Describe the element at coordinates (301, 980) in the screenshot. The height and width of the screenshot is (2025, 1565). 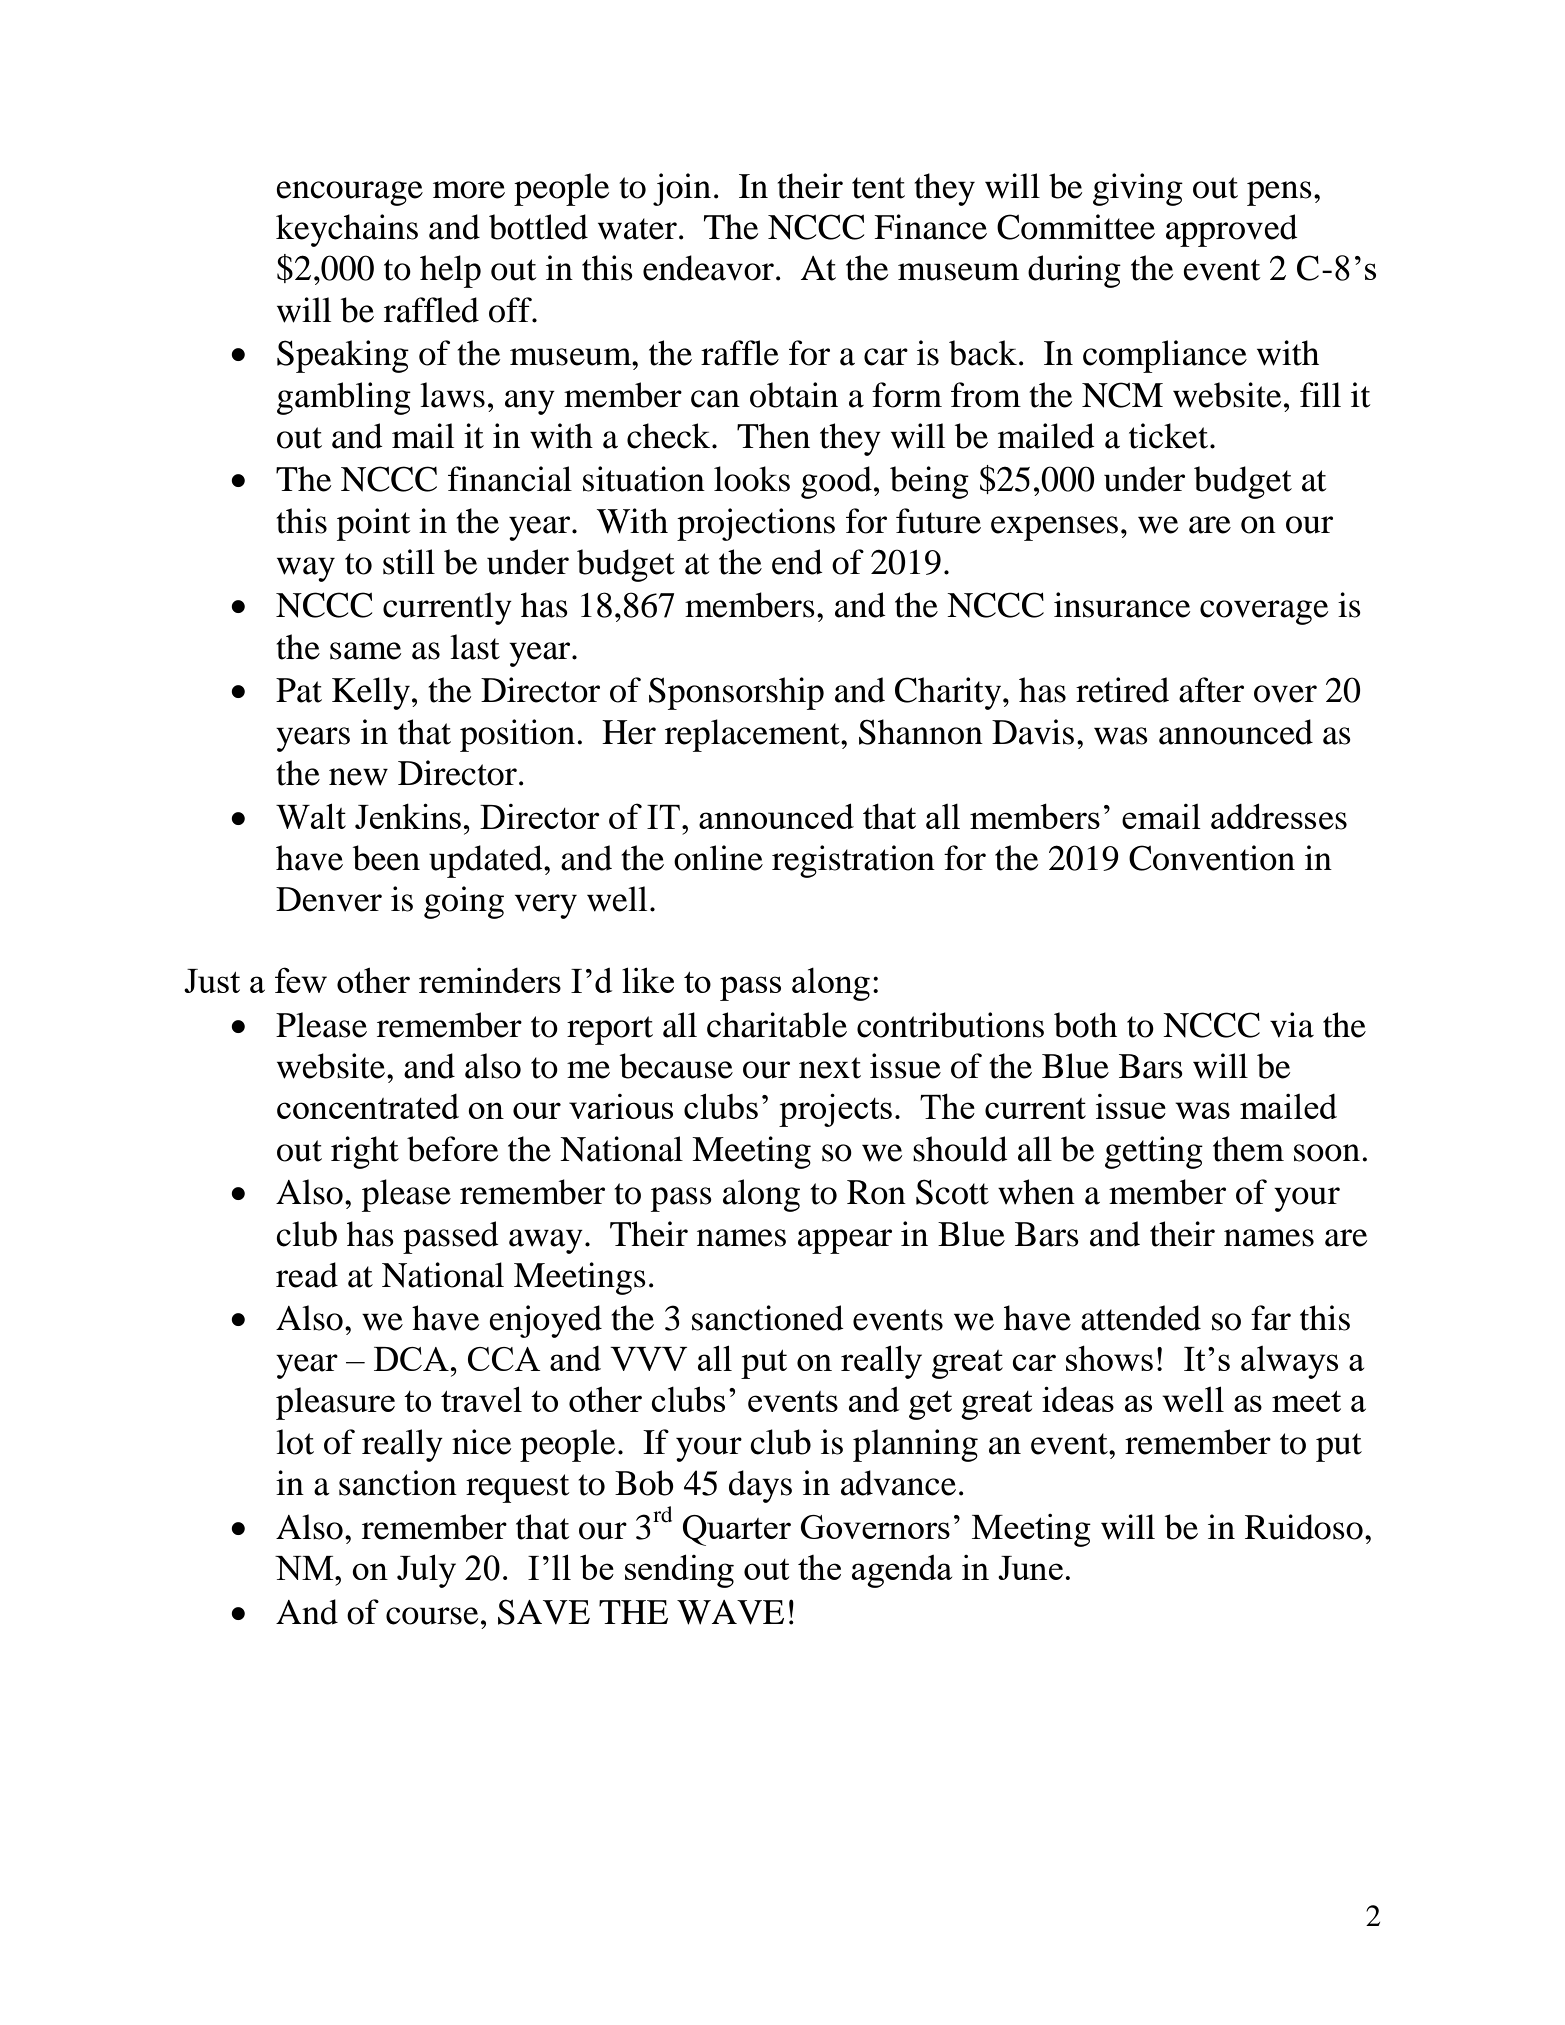
I see `few` at that location.
